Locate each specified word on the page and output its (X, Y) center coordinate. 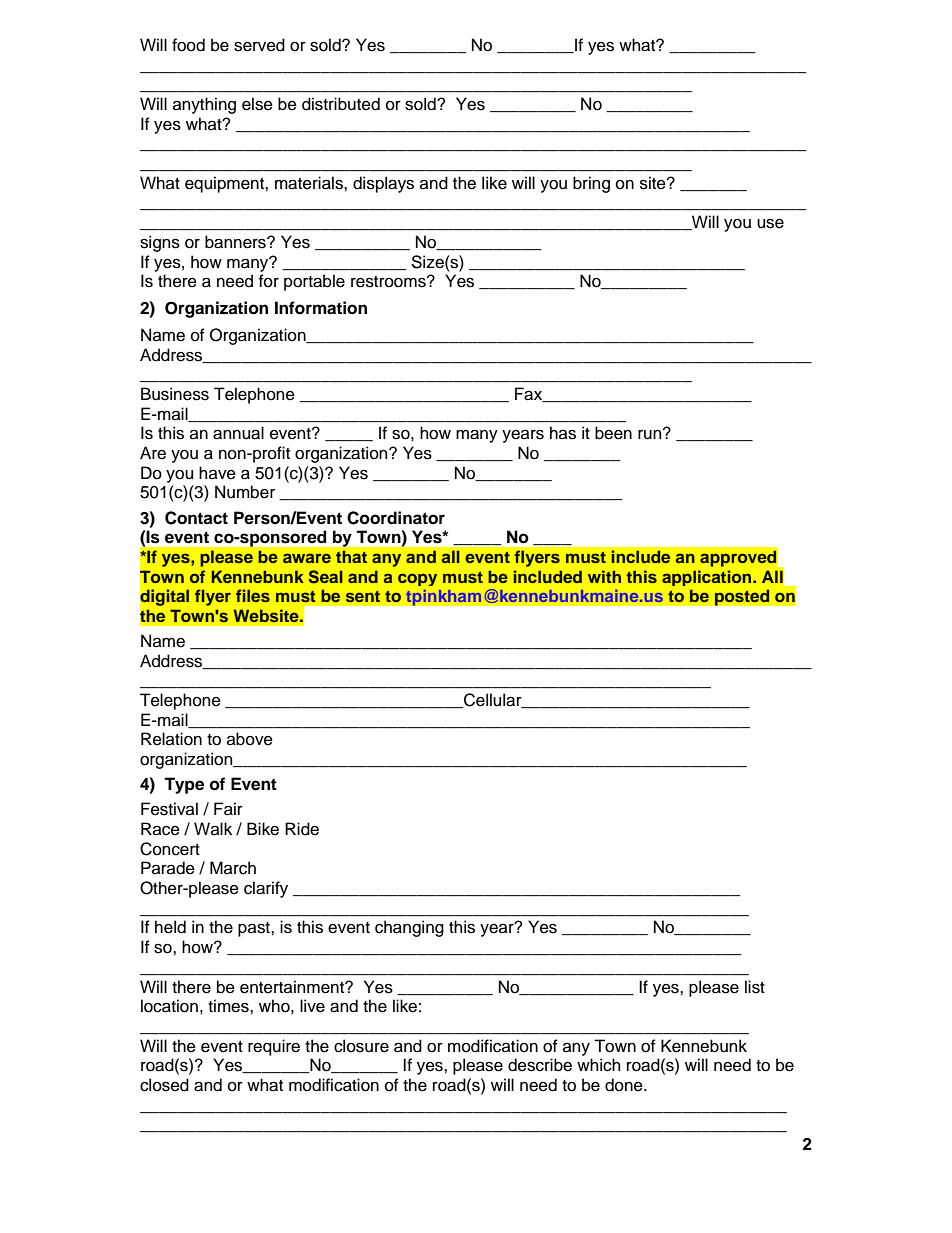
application (708, 578)
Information (321, 308)
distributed (341, 104)
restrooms (389, 282)
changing (409, 928)
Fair (228, 809)
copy (417, 579)
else (257, 104)
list (755, 987)
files (253, 595)
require (274, 1047)
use (770, 224)
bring (591, 184)
